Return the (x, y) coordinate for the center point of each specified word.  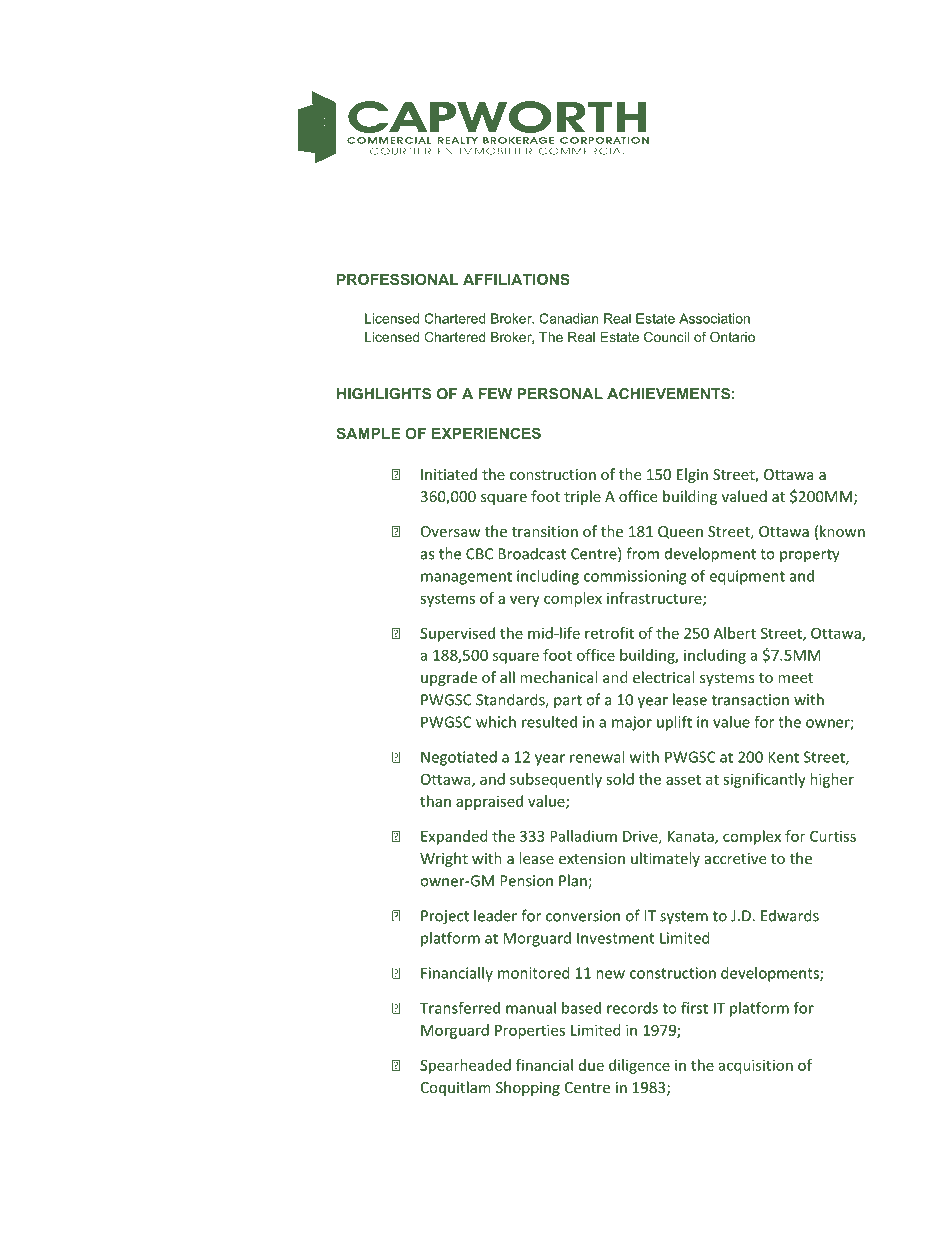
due (591, 1065)
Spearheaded (465, 1066)
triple (582, 497)
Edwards (790, 915)
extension (592, 858)
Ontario (732, 337)
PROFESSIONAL (398, 279)
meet (795, 678)
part (568, 702)
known (842, 531)
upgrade (449, 678)
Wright (444, 859)
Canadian (568, 318)
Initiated (449, 474)
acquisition (756, 1066)
